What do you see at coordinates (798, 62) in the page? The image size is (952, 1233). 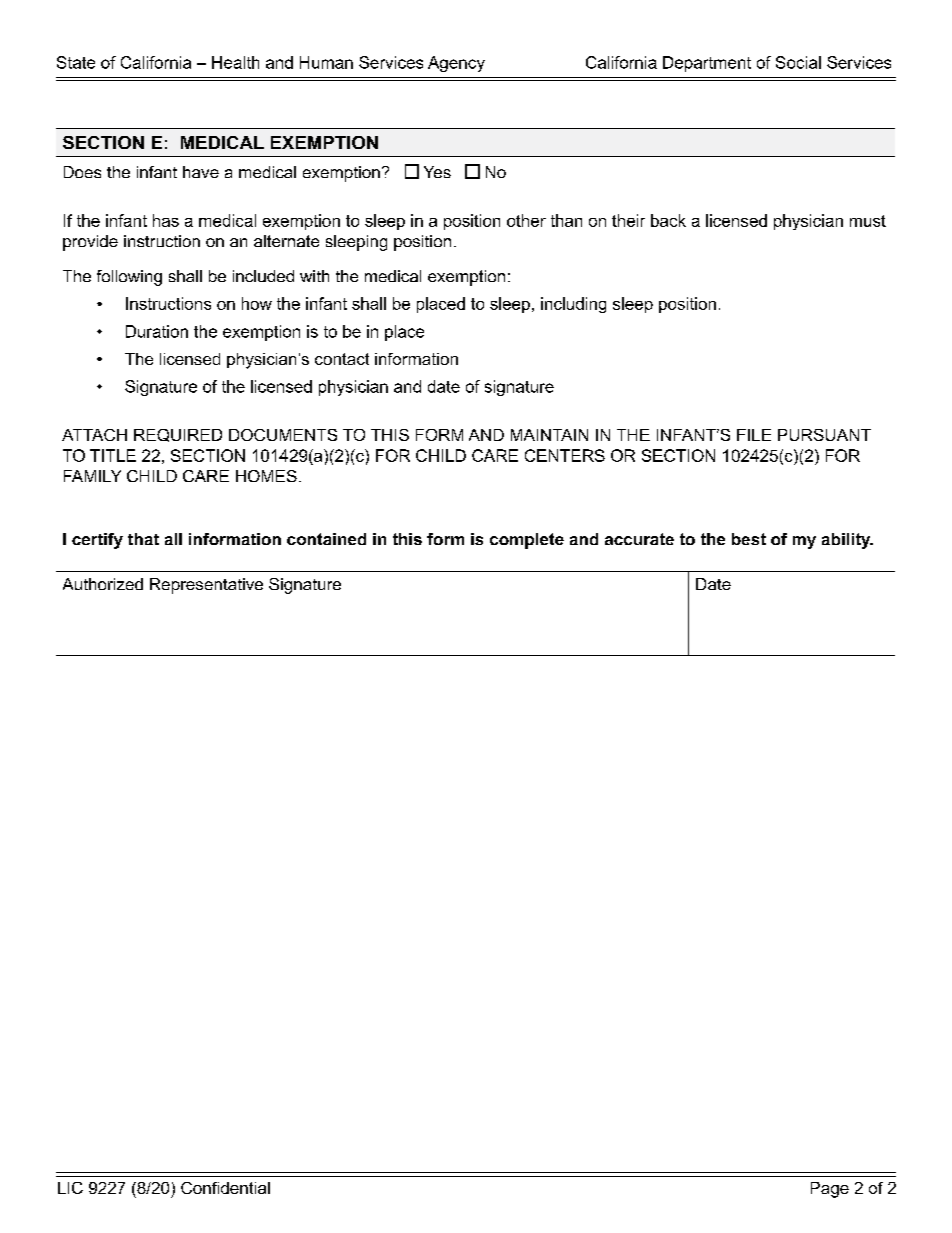 I see `Social` at bounding box center [798, 62].
